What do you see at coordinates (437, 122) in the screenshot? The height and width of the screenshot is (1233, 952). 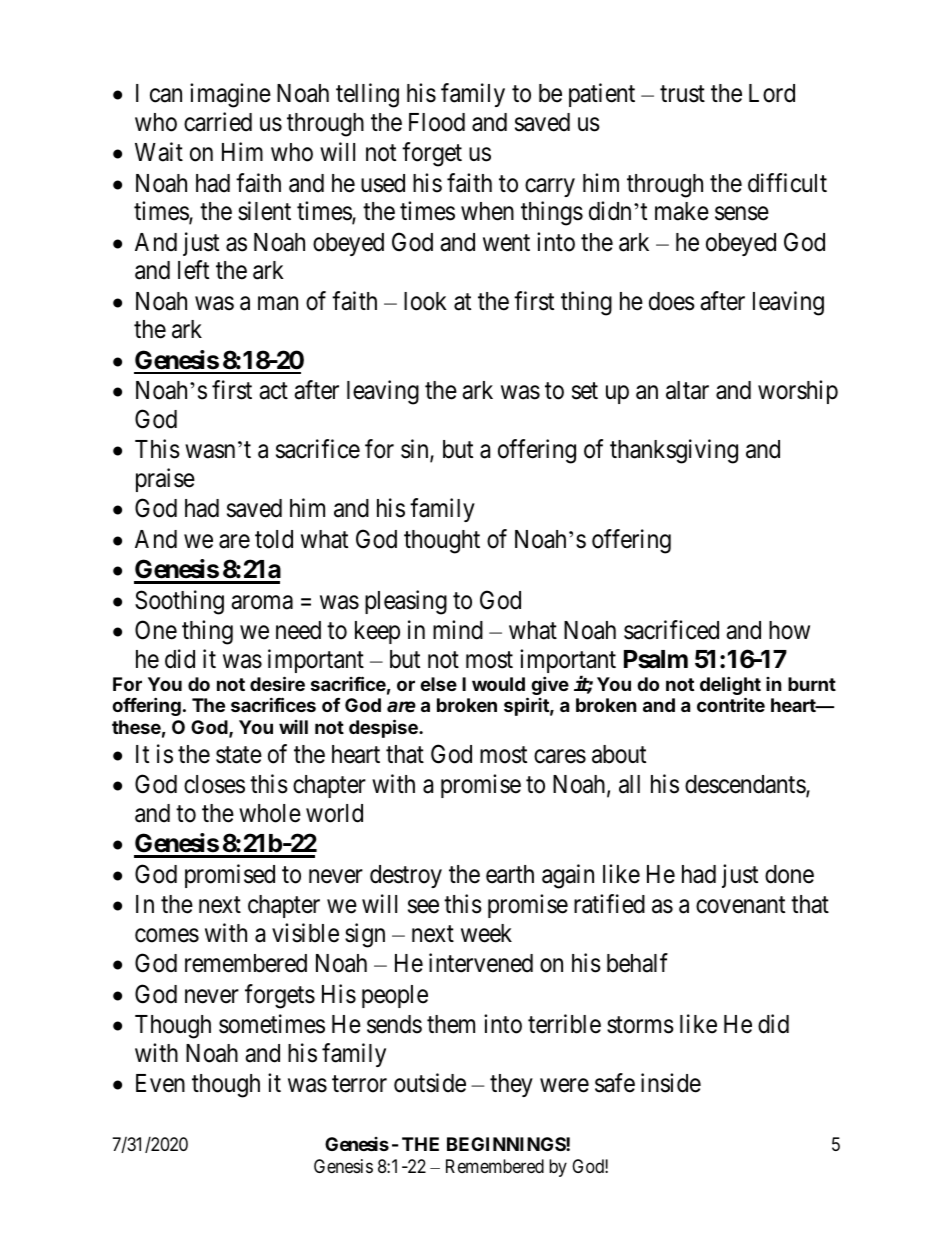 I see `Flood` at bounding box center [437, 122].
